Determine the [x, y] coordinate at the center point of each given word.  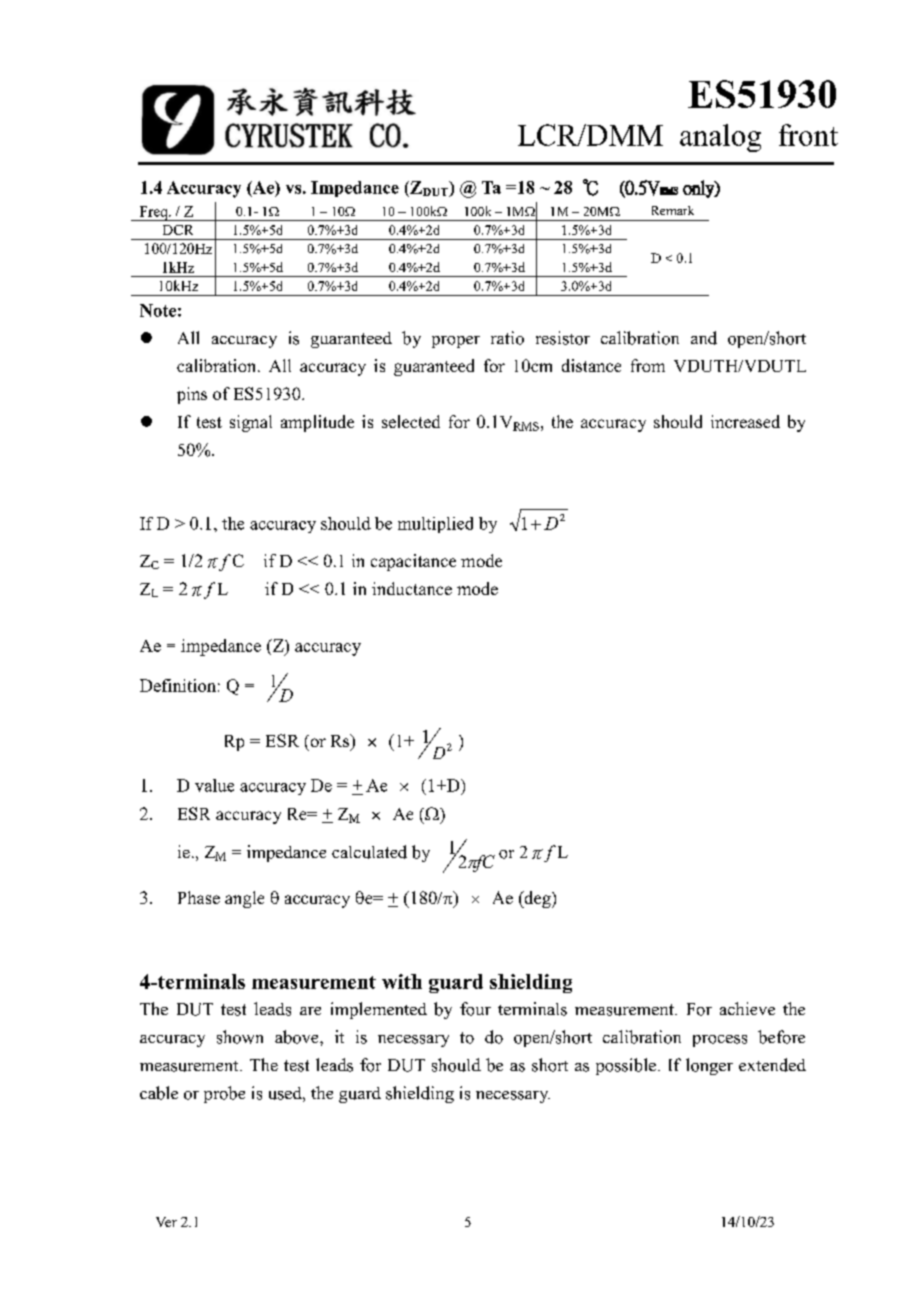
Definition [178, 685]
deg [537, 899]
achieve [747, 1008]
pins [192, 395]
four [475, 1009]
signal [251, 423]
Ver [166, 1222]
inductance [412, 588]
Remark [673, 210]
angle [244, 899]
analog [720, 138]
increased [745, 421]
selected [411, 421]
